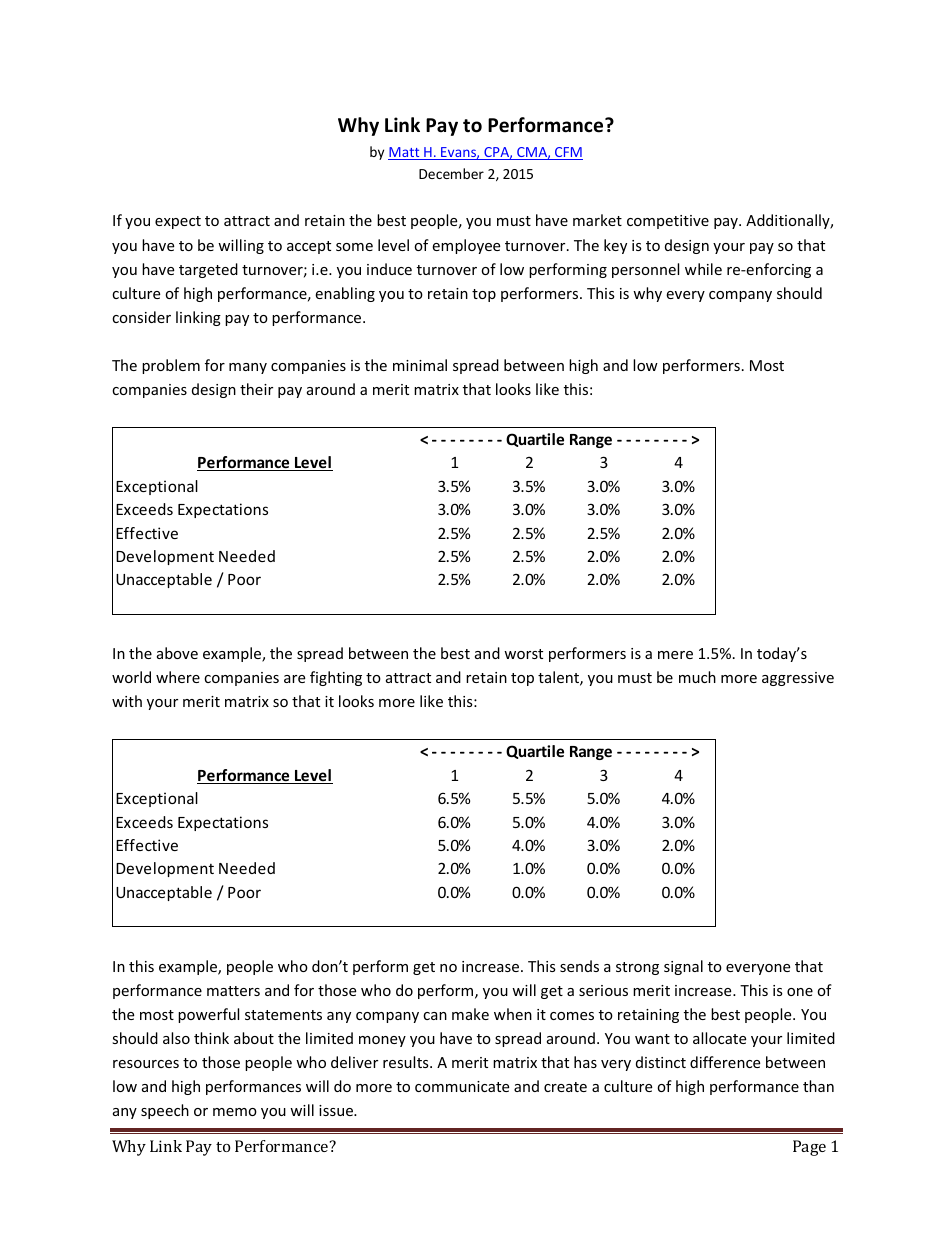 The height and width of the screenshot is (1233, 952). What do you see at coordinates (697, 677) in the screenshot?
I see `much` at bounding box center [697, 677].
